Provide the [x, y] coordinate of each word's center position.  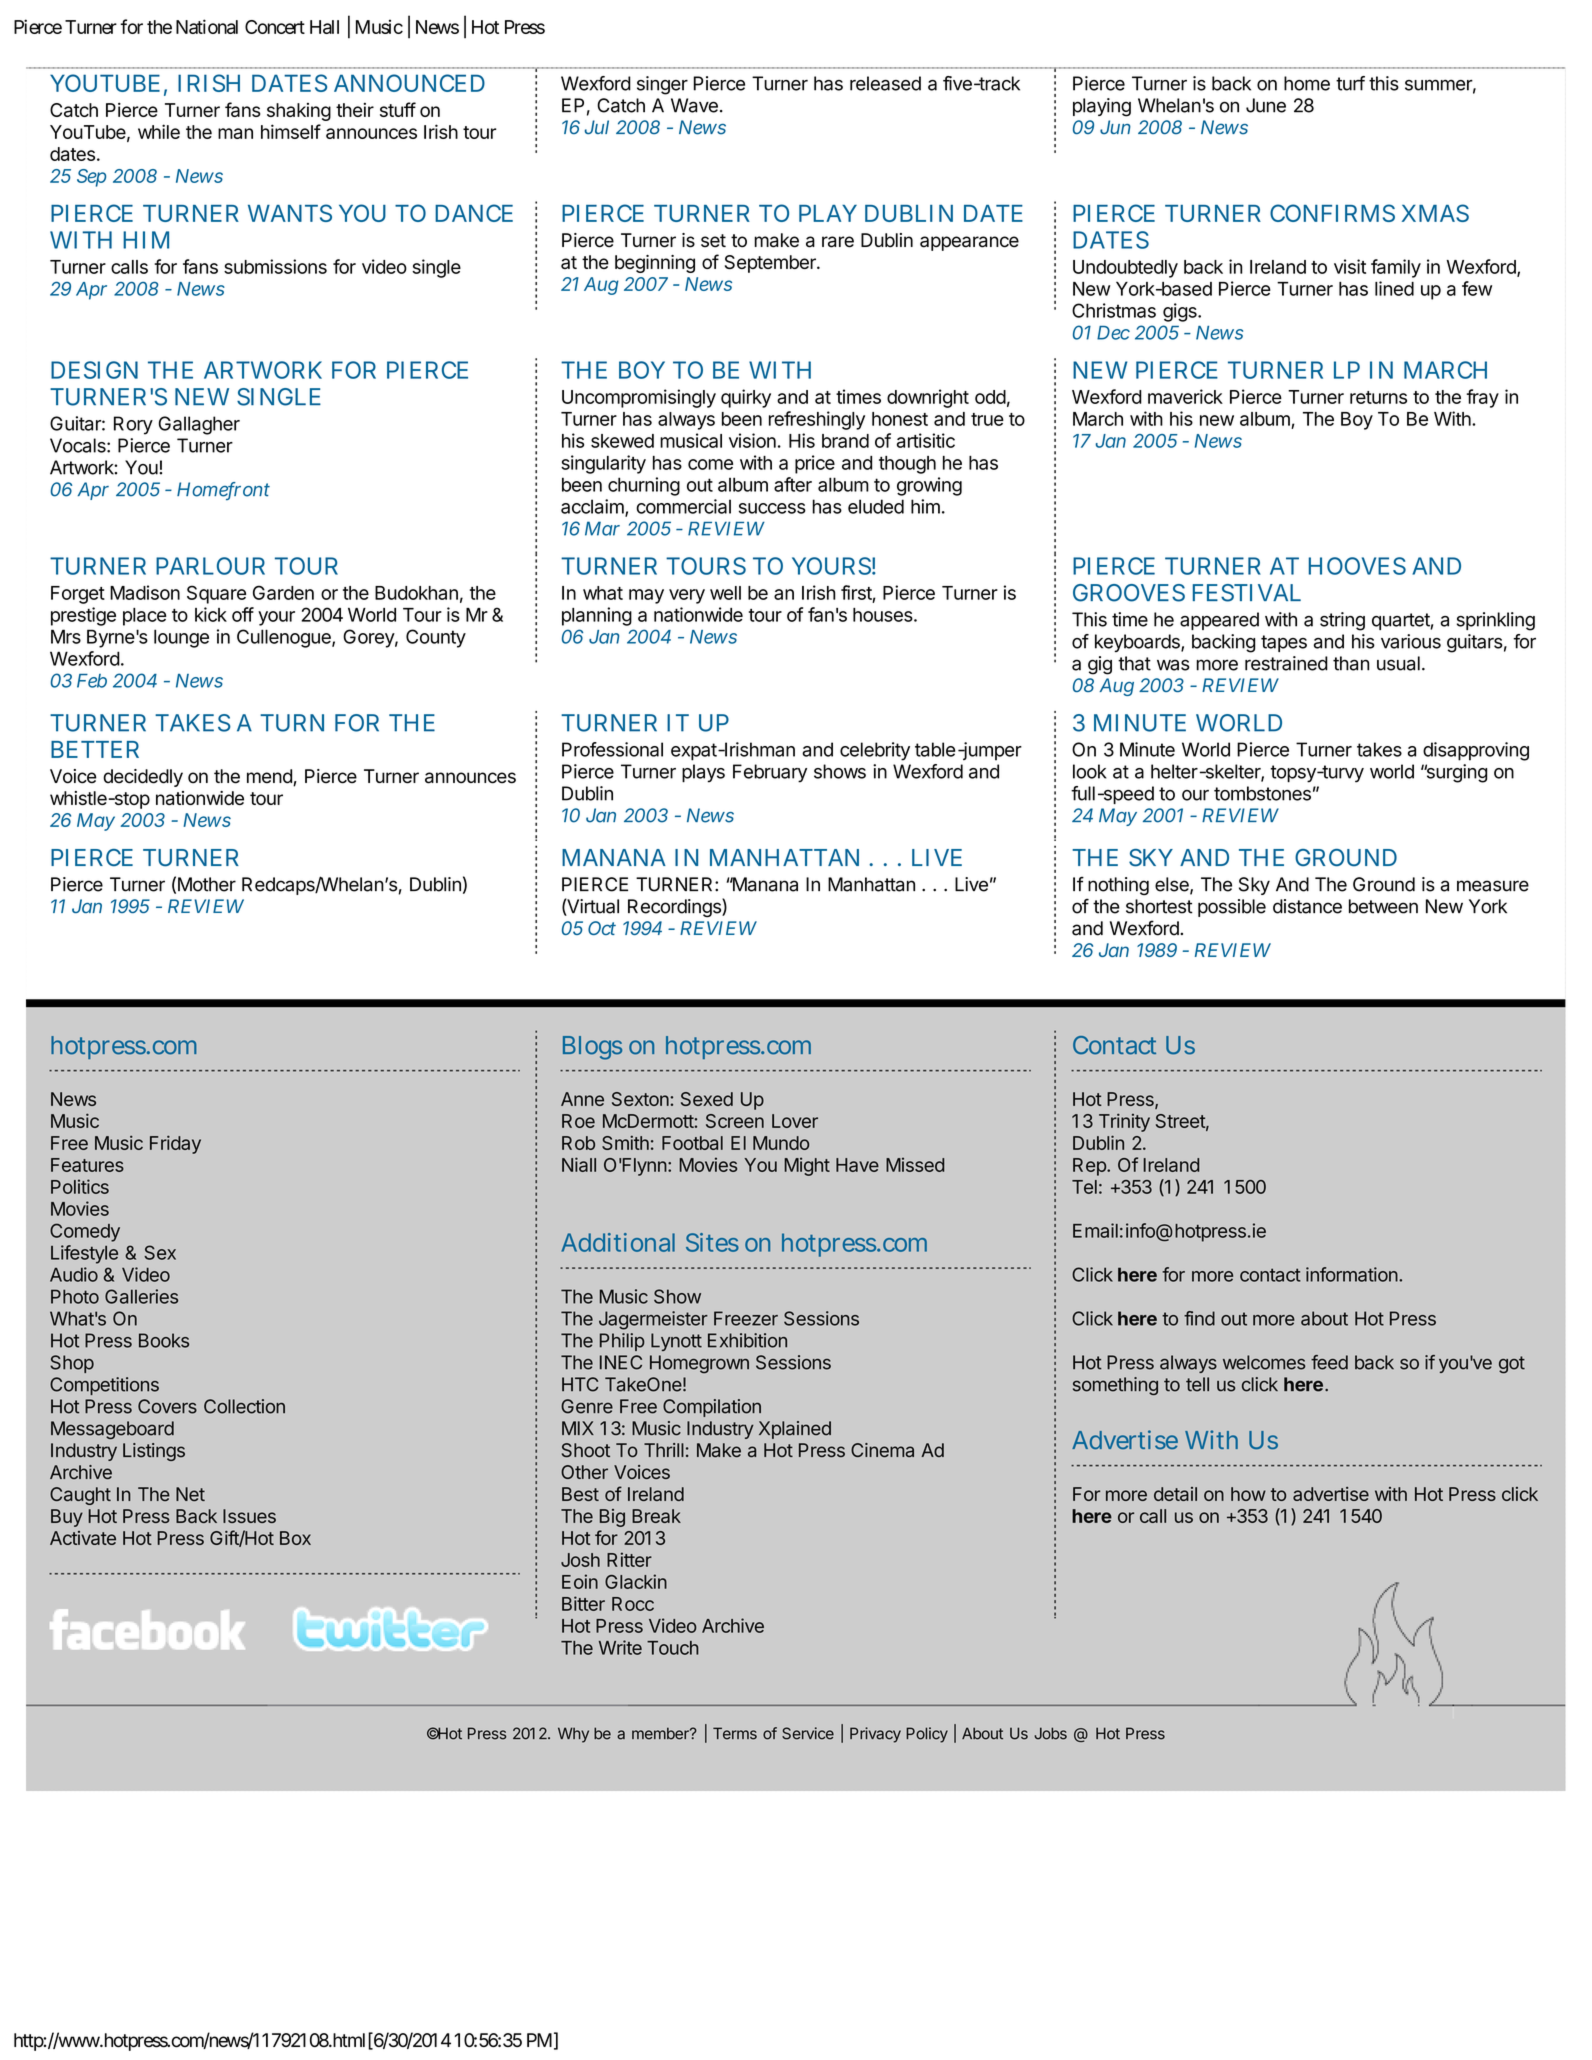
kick [211, 614]
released [885, 83]
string [1342, 621]
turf [1350, 83]
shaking [299, 112]
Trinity [1124, 1122]
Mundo [781, 1143]
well [725, 593]
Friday [175, 1144]
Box [295, 1538]
